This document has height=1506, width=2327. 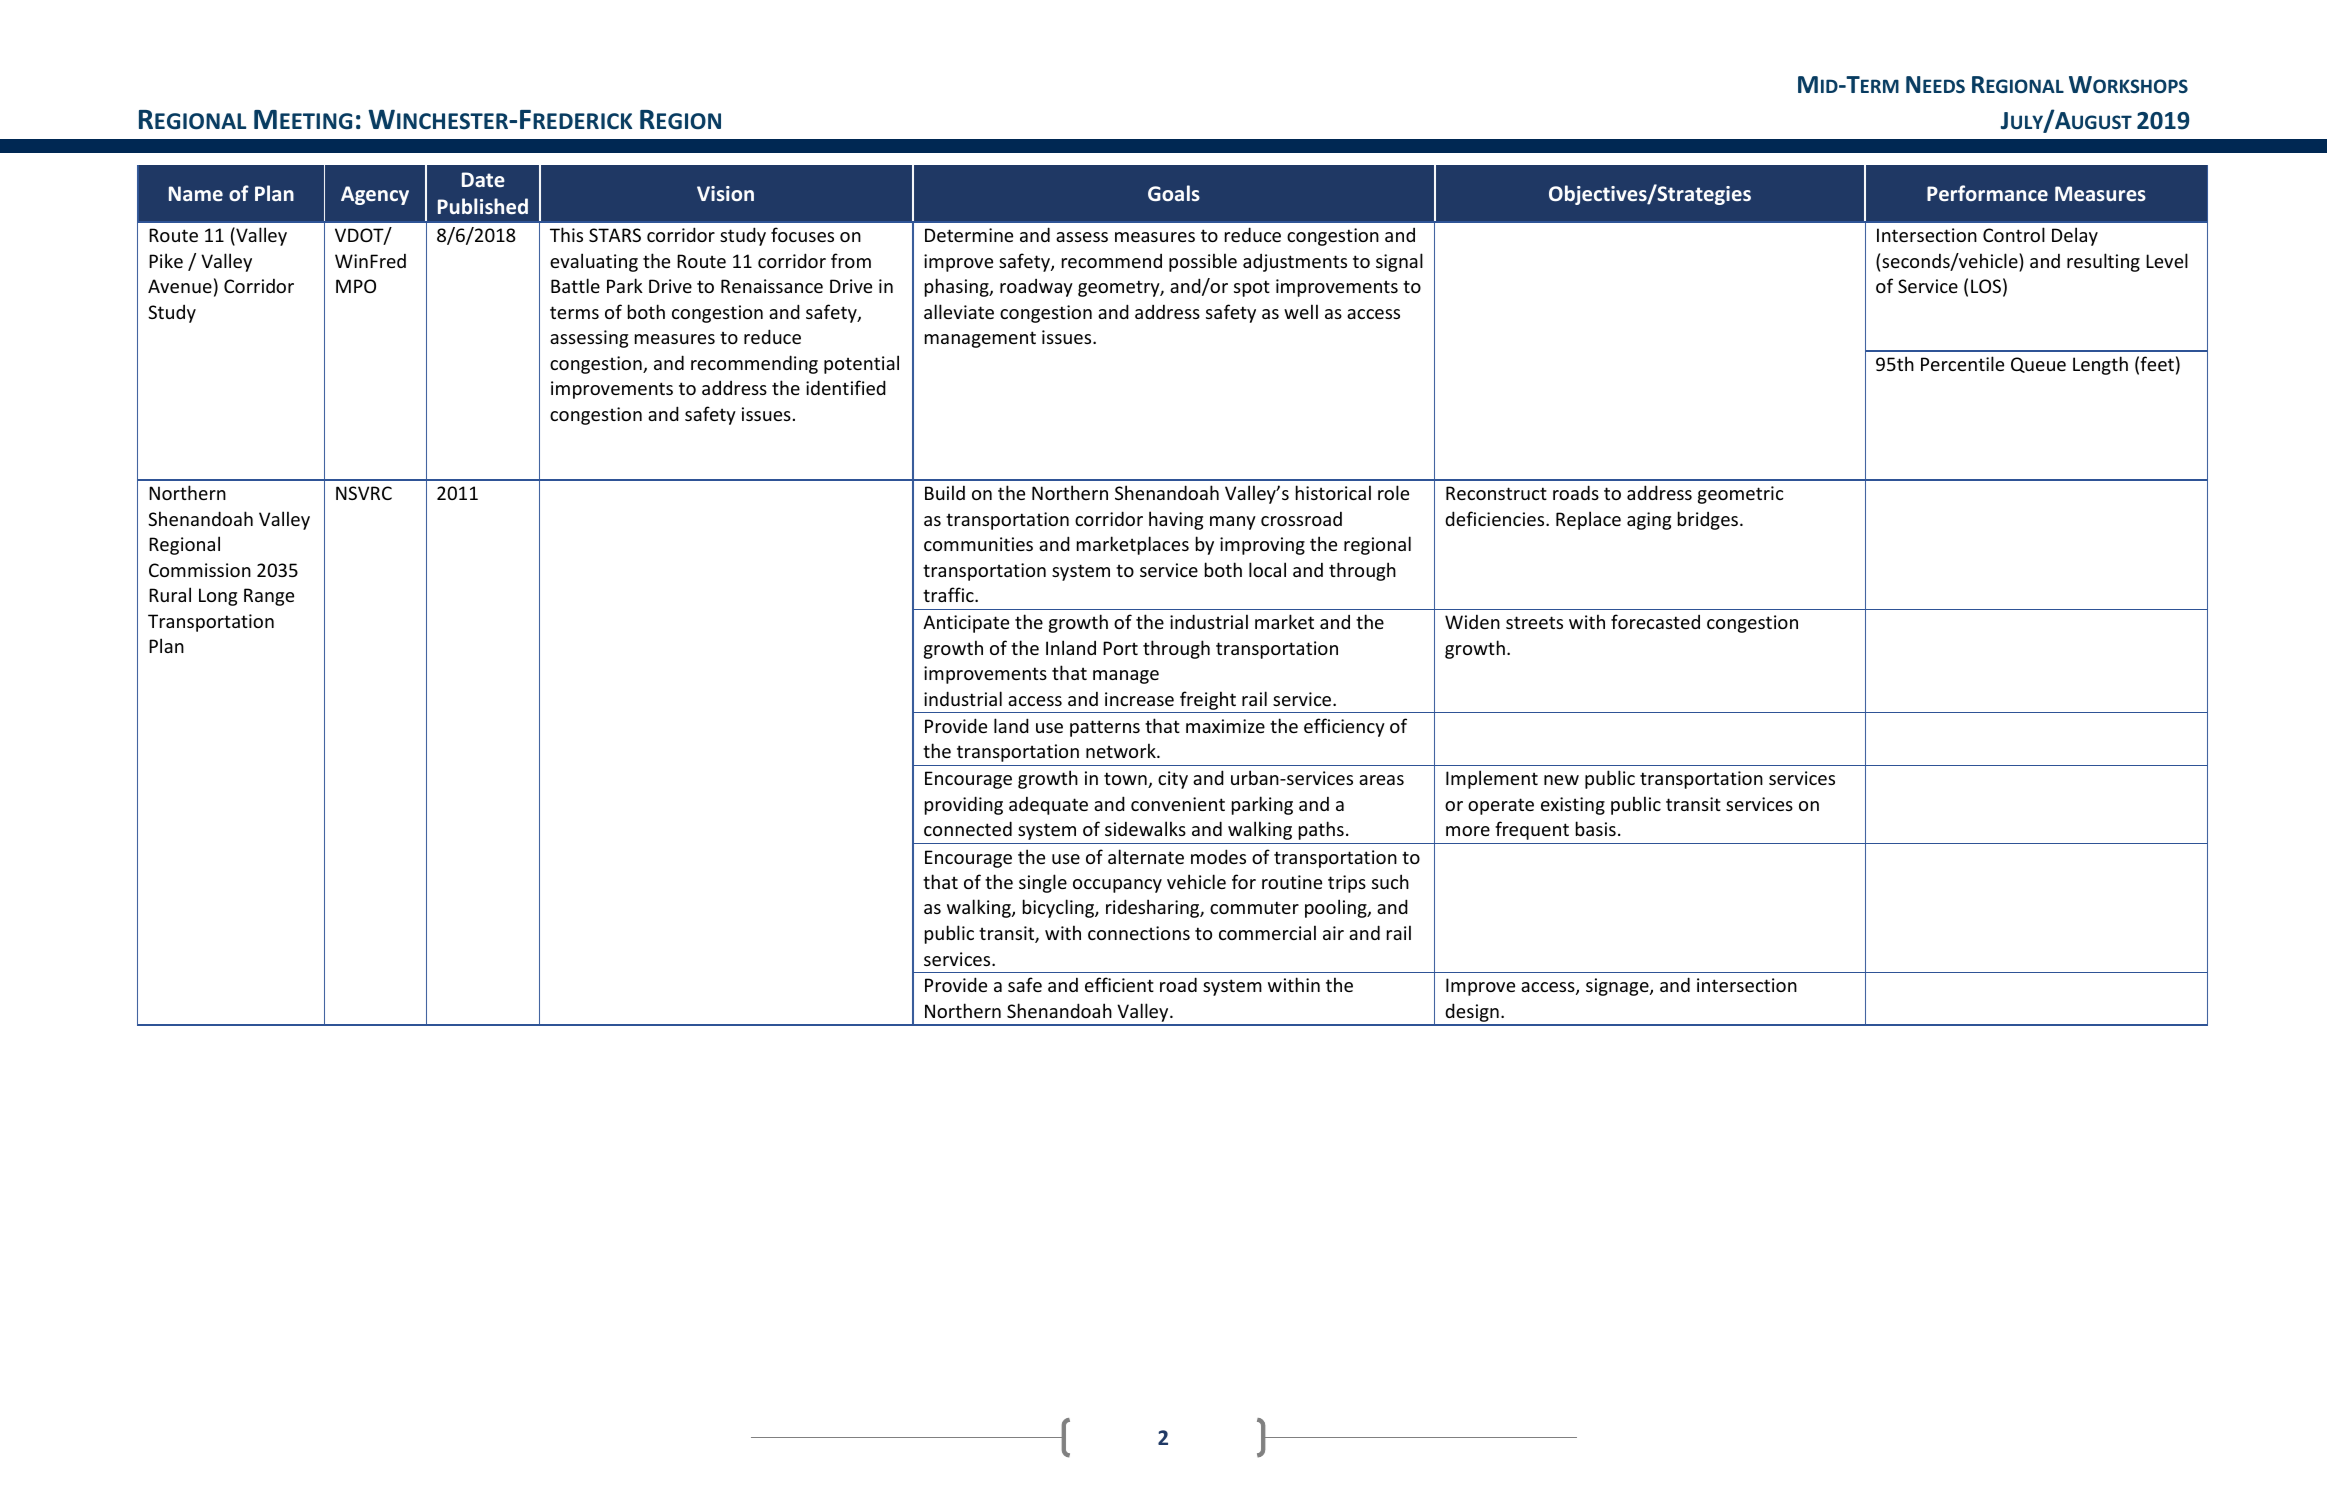 What do you see at coordinates (200, 570) in the document?
I see `Commission` at bounding box center [200, 570].
